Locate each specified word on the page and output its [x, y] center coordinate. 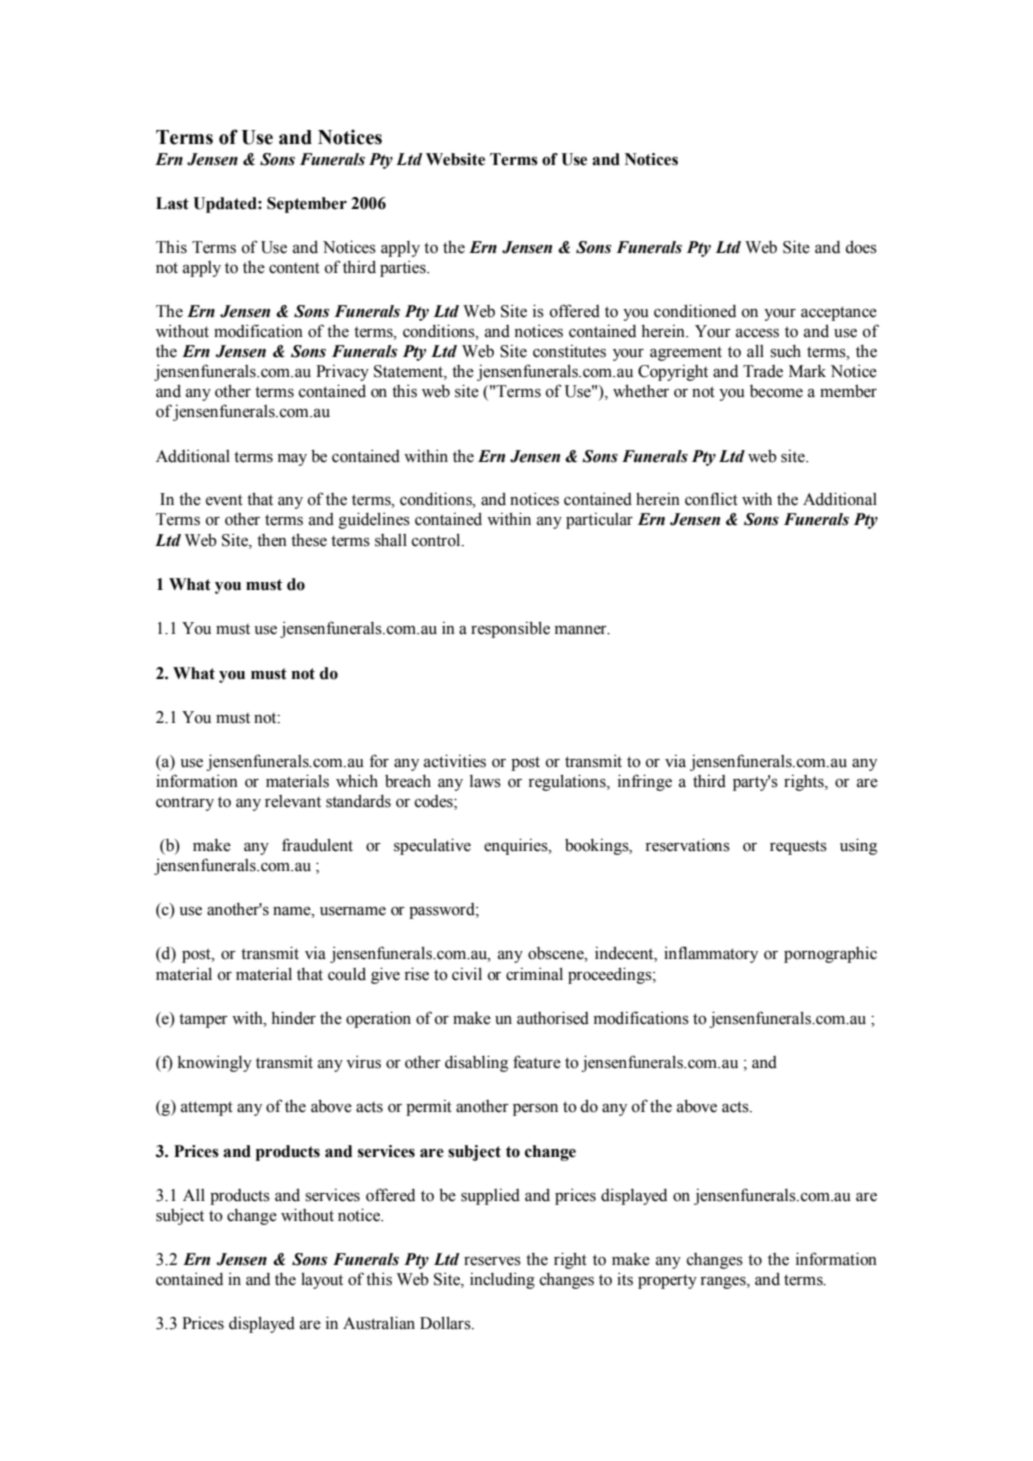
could [347, 974]
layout [322, 1280]
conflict [711, 499]
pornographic [830, 954]
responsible [510, 629]
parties [404, 268]
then [272, 540]
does [861, 247]
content [294, 268]
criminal [534, 974]
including [502, 1280]
